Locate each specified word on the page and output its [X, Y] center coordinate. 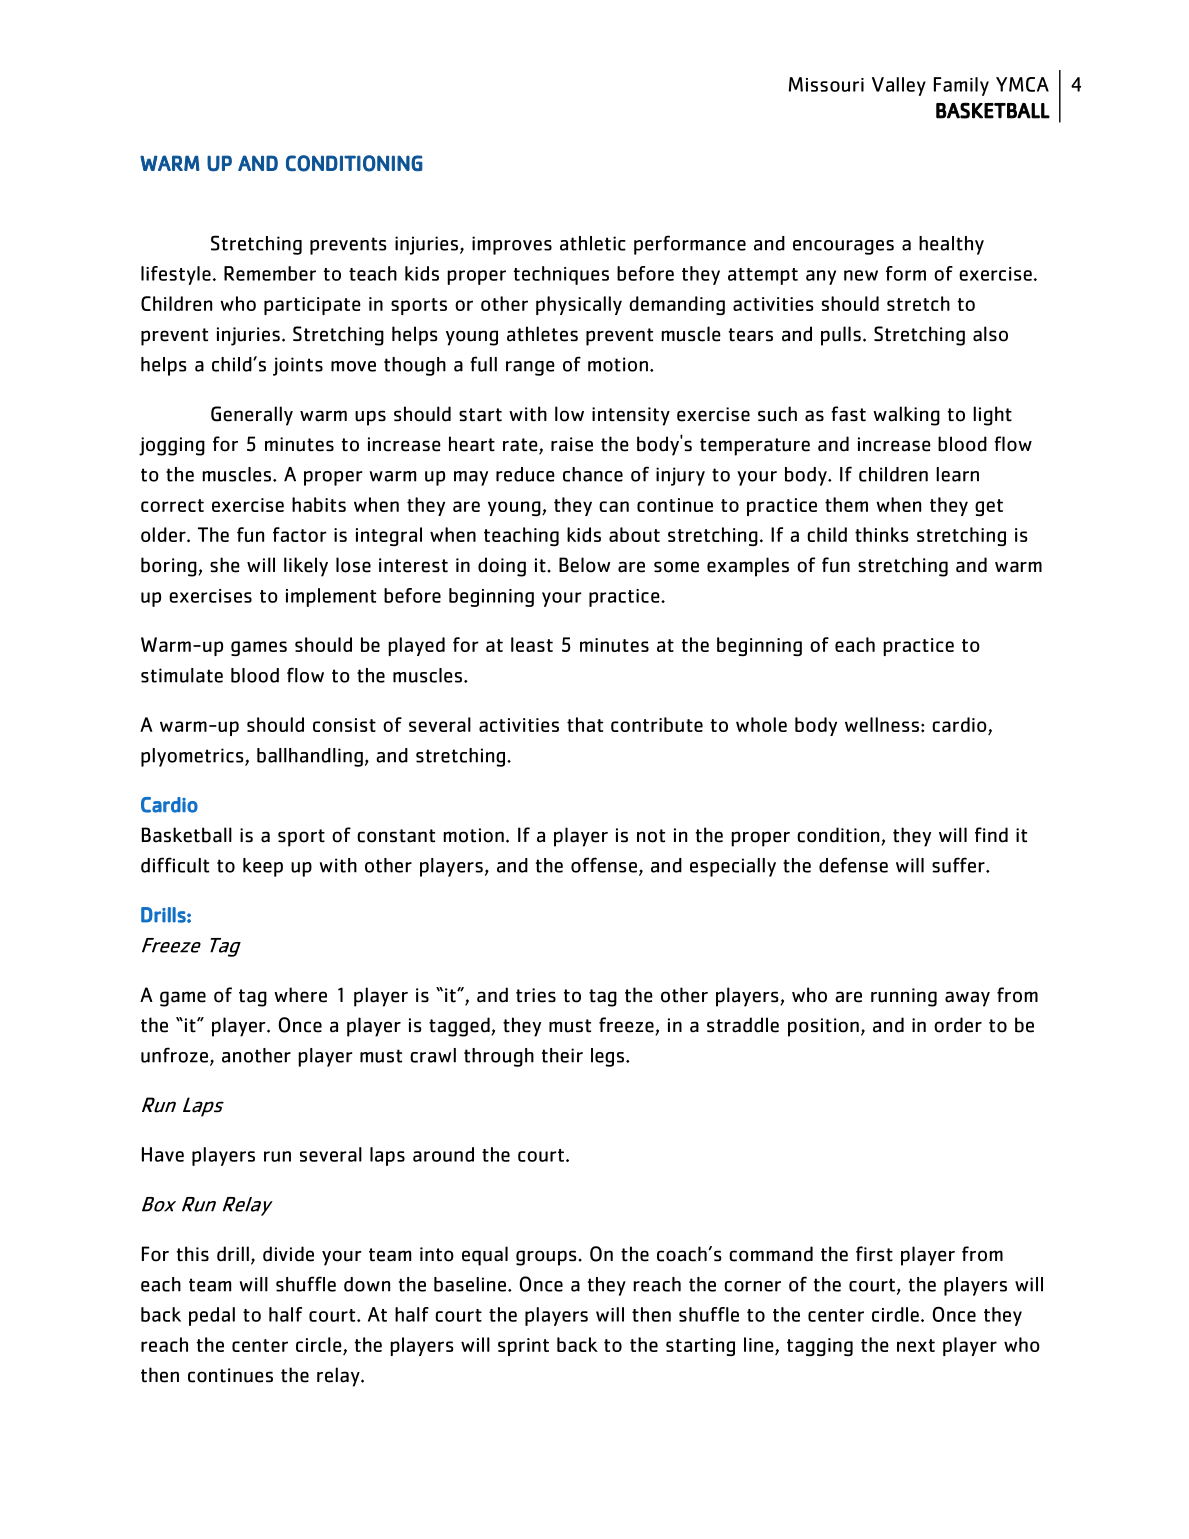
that [585, 724]
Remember [270, 273]
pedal [212, 1316]
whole [761, 724]
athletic [593, 243]
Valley [899, 86]
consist [344, 725]
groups [547, 1258]
